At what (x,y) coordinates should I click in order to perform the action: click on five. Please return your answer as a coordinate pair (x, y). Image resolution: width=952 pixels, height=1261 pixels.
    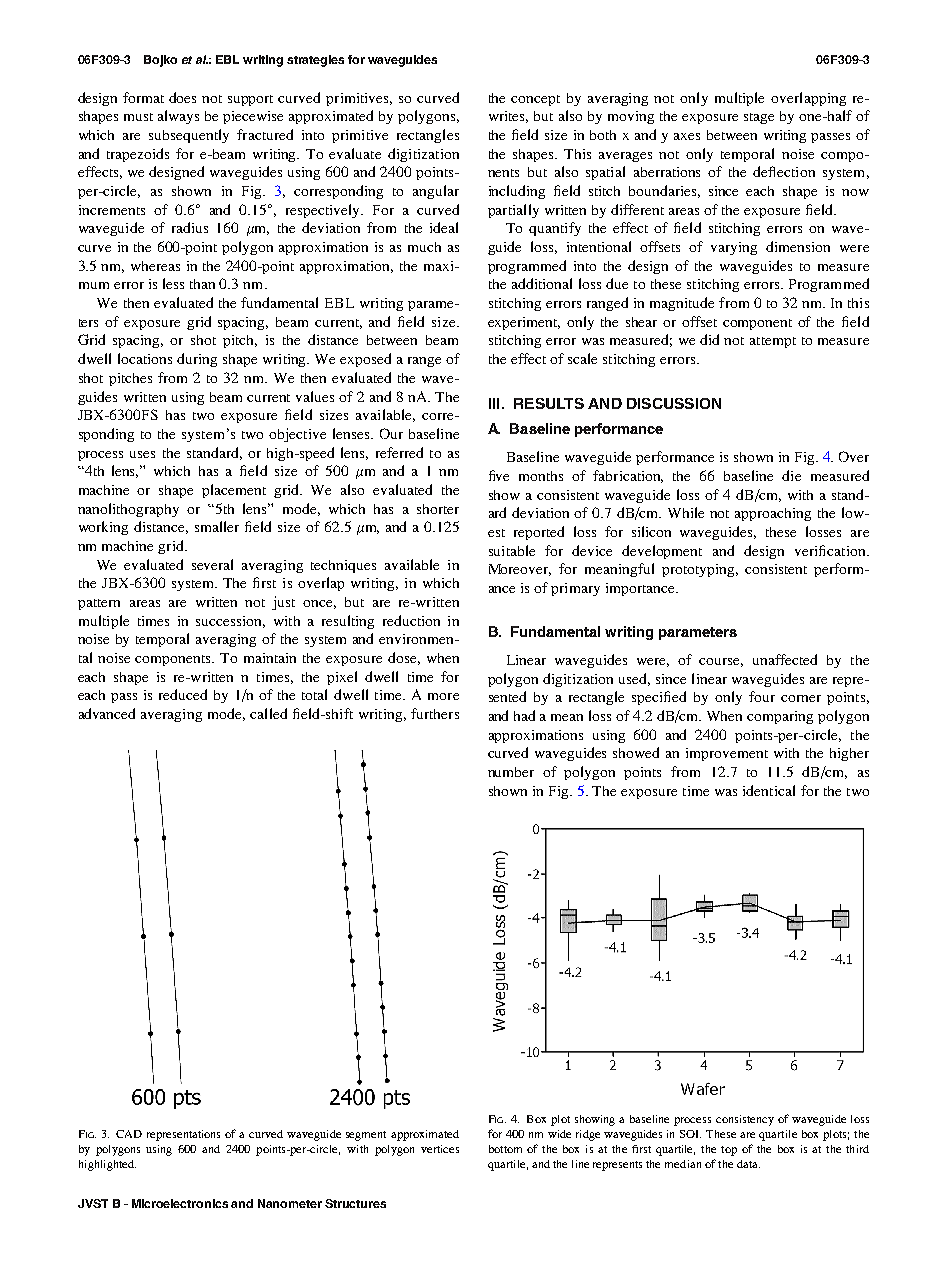
    Looking at the image, I should click on (499, 475).
